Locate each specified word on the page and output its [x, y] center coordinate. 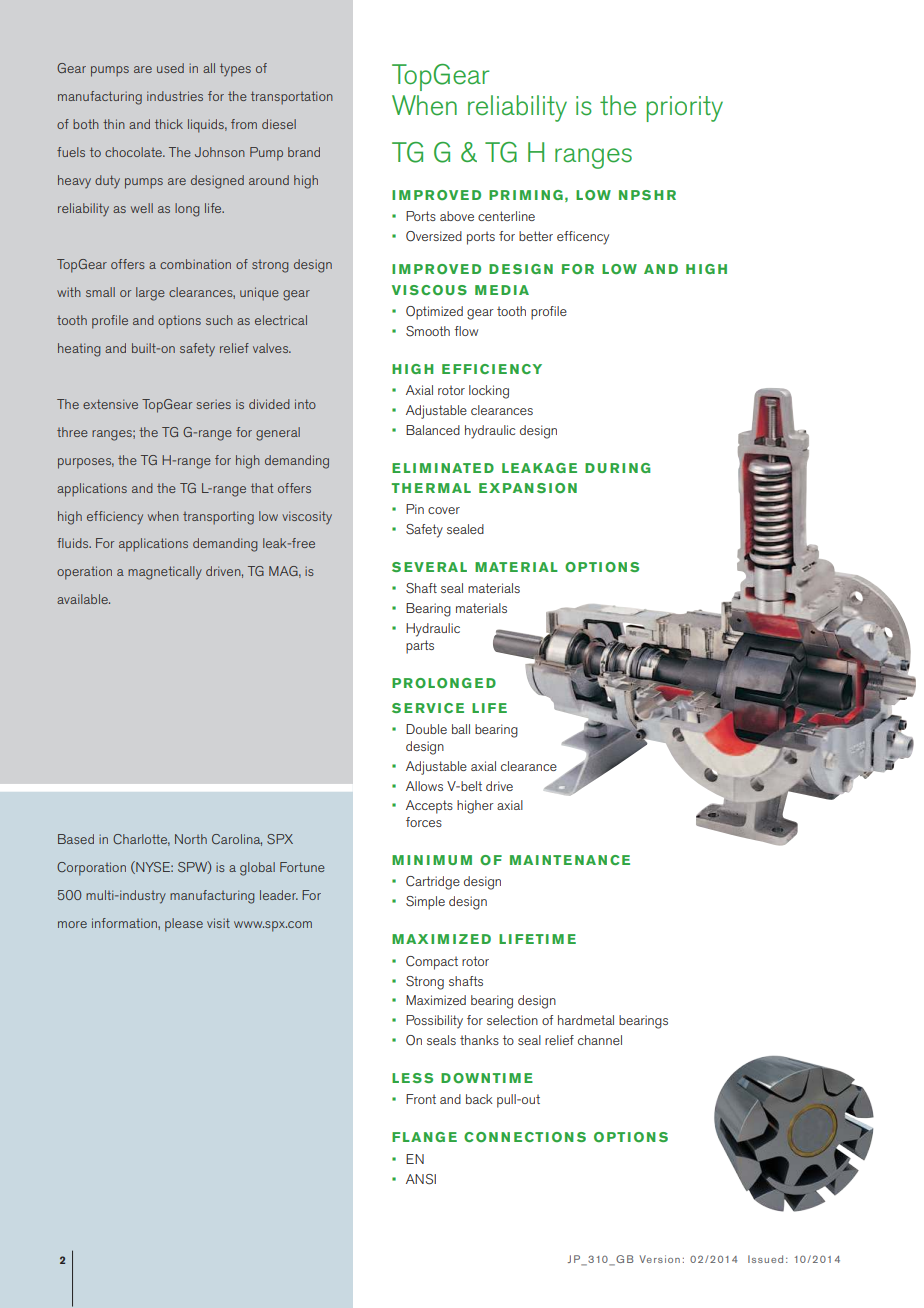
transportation [292, 98]
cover [444, 510]
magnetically [165, 573]
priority [684, 109]
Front [421, 1099]
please [184, 925]
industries [175, 96]
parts [420, 647]
